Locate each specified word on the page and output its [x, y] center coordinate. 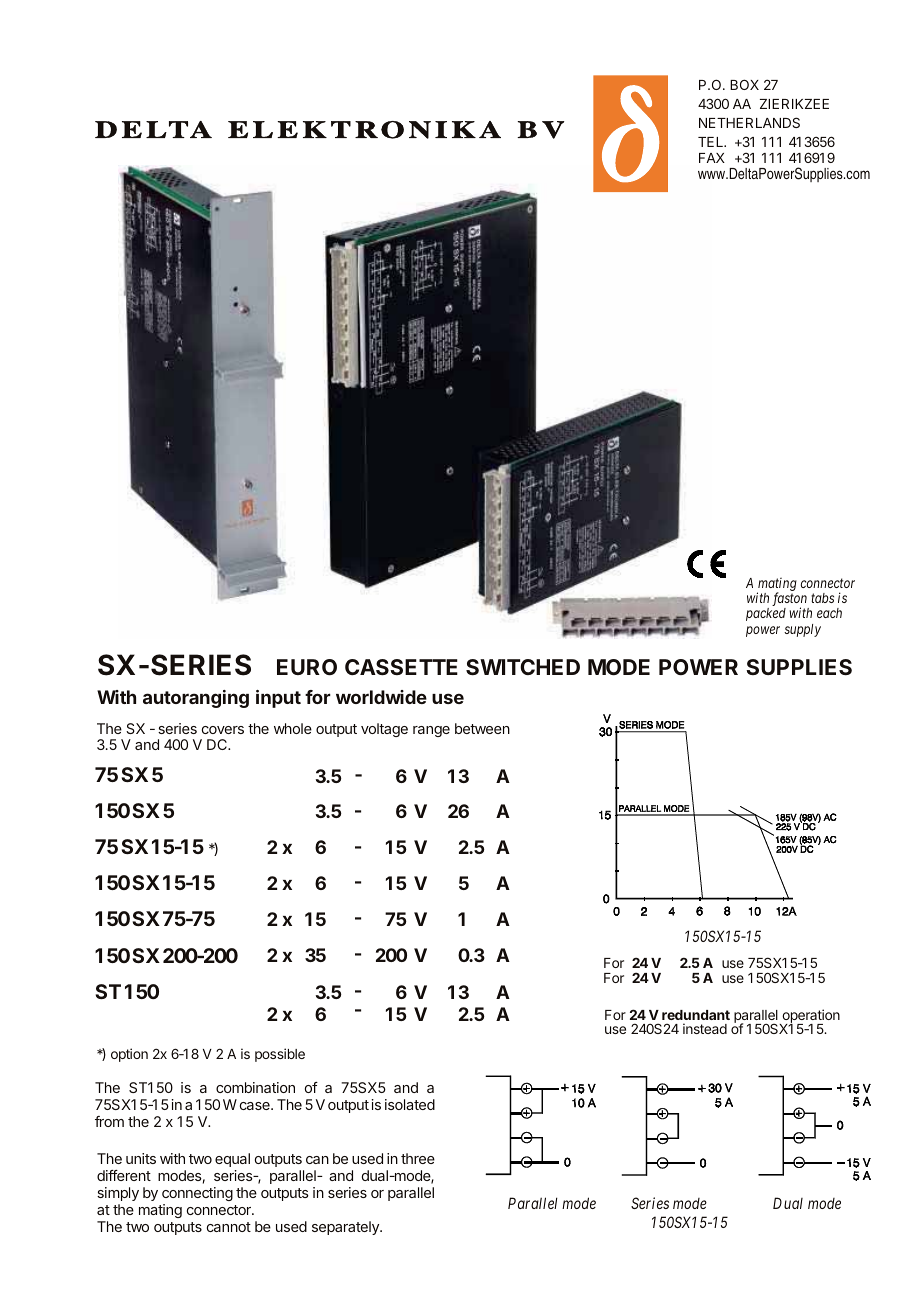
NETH [717, 123]
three [418, 1158]
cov [213, 730]
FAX [712, 158]
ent [140, 1176]
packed [766, 614]
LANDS [778, 122]
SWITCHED [523, 667]
